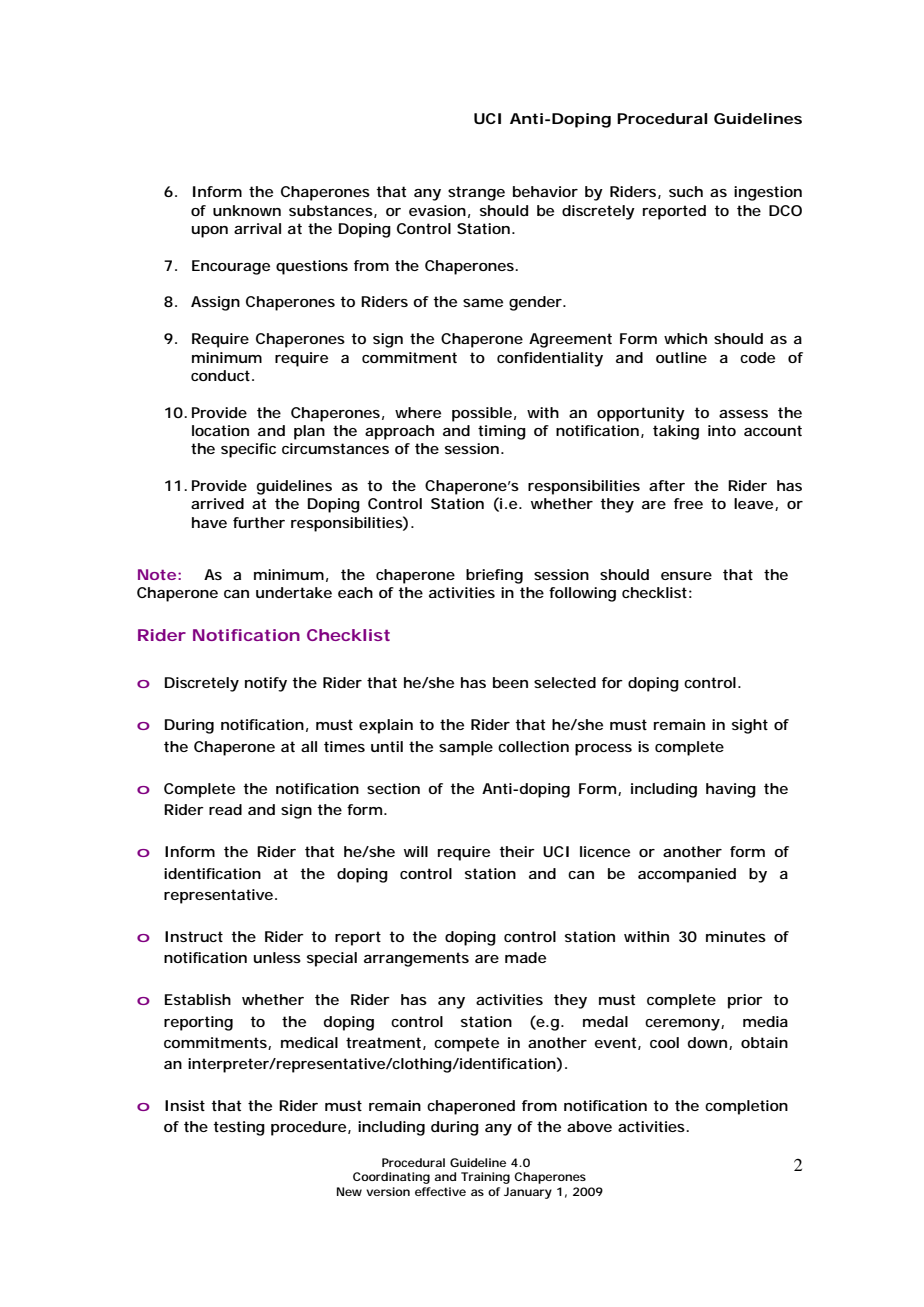 This screenshot has width=924, height=1307. I want to click on having, so click(731, 790).
